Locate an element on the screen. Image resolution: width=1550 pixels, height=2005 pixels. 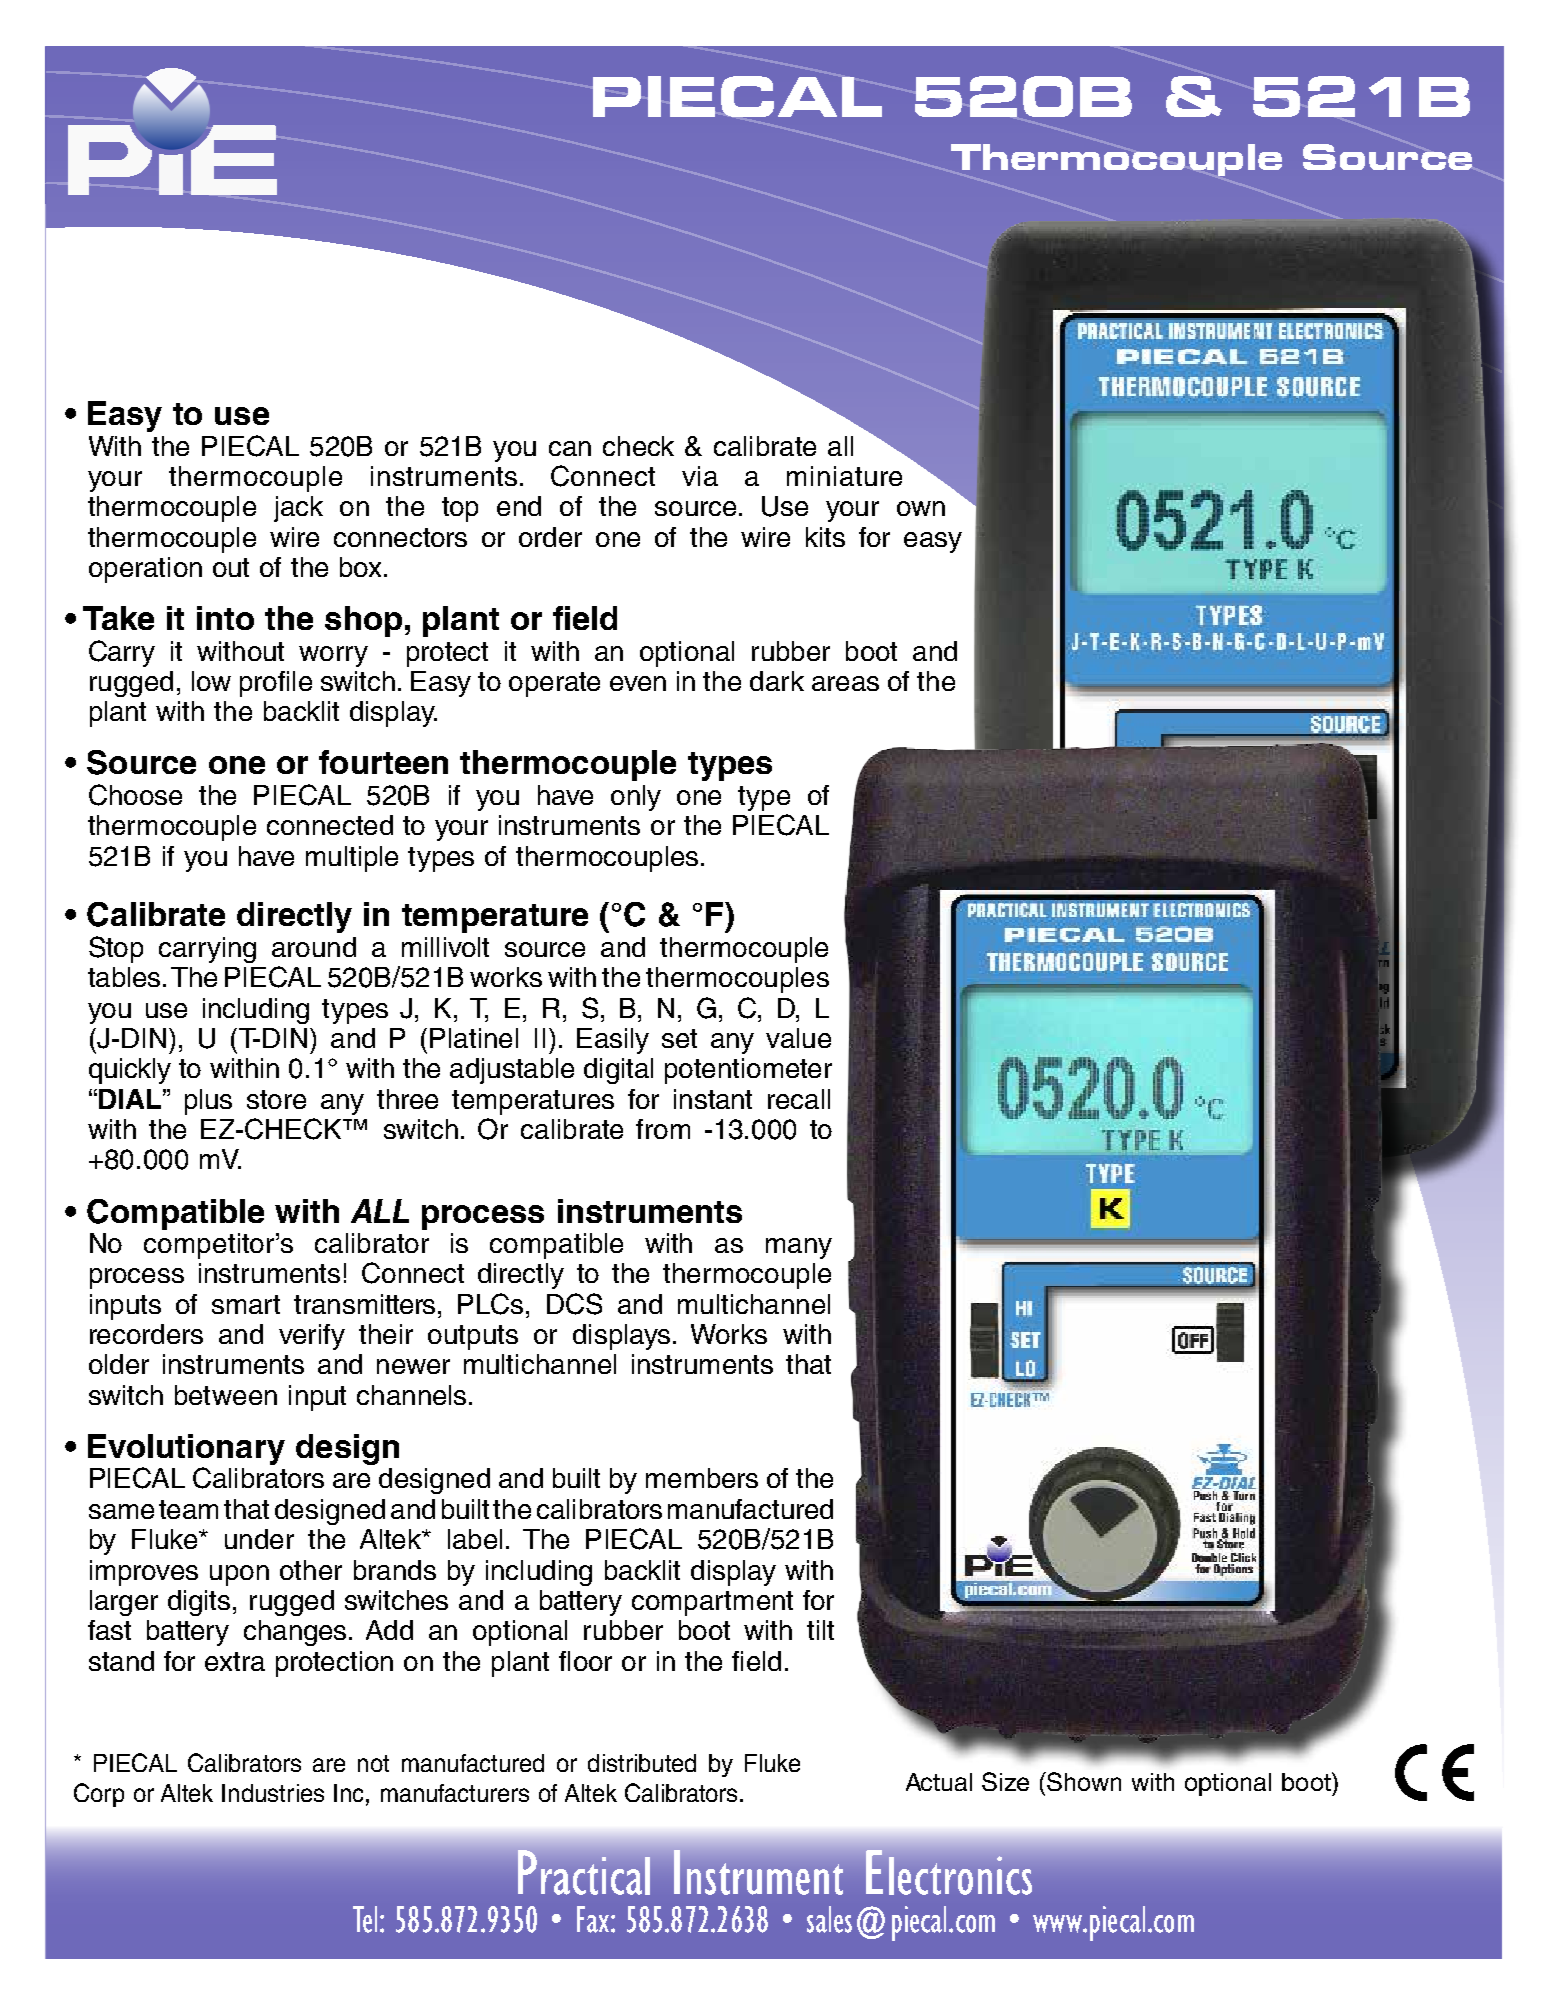
plus is located at coordinates (208, 1102).
